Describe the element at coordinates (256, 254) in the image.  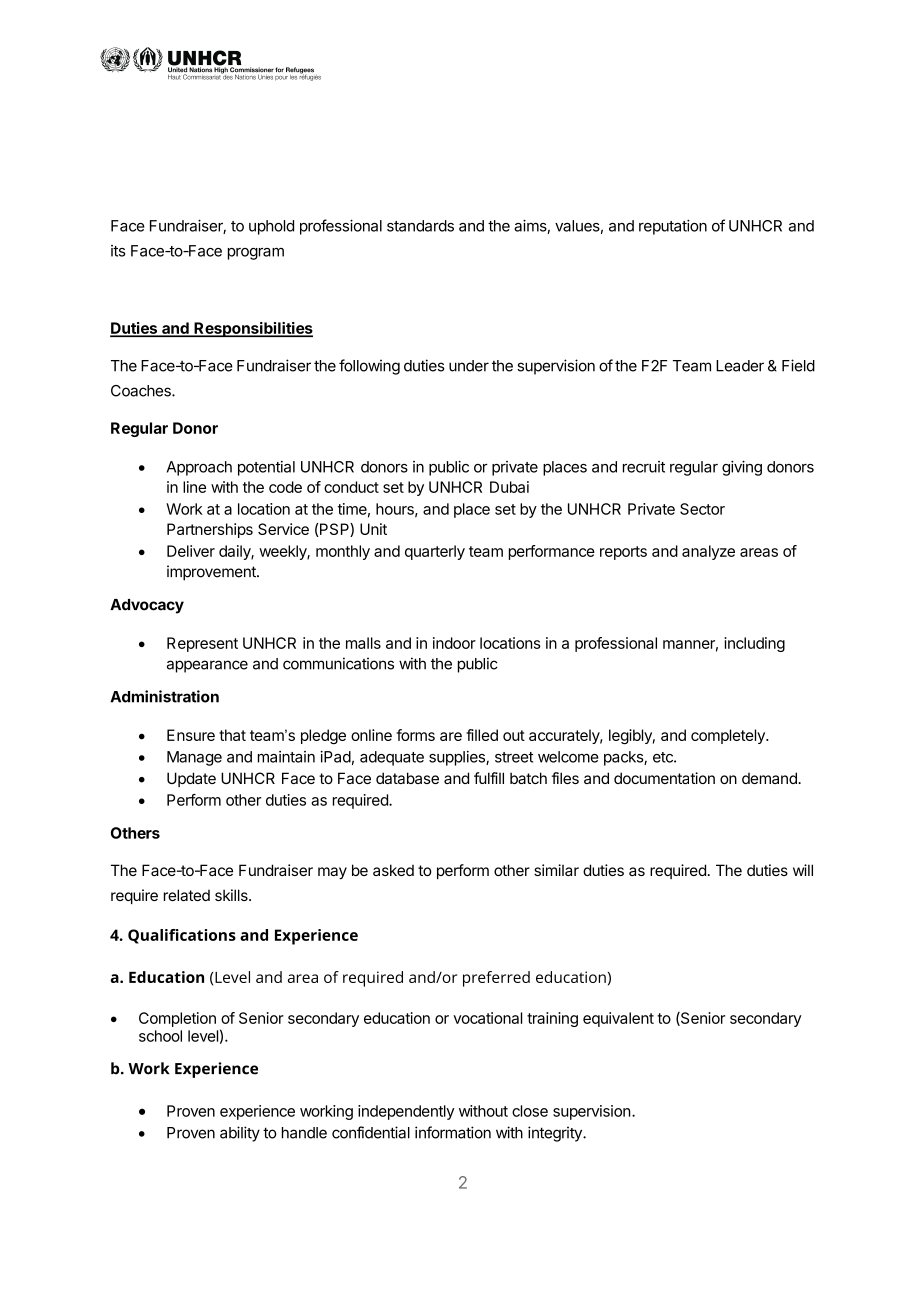
I see `program` at that location.
